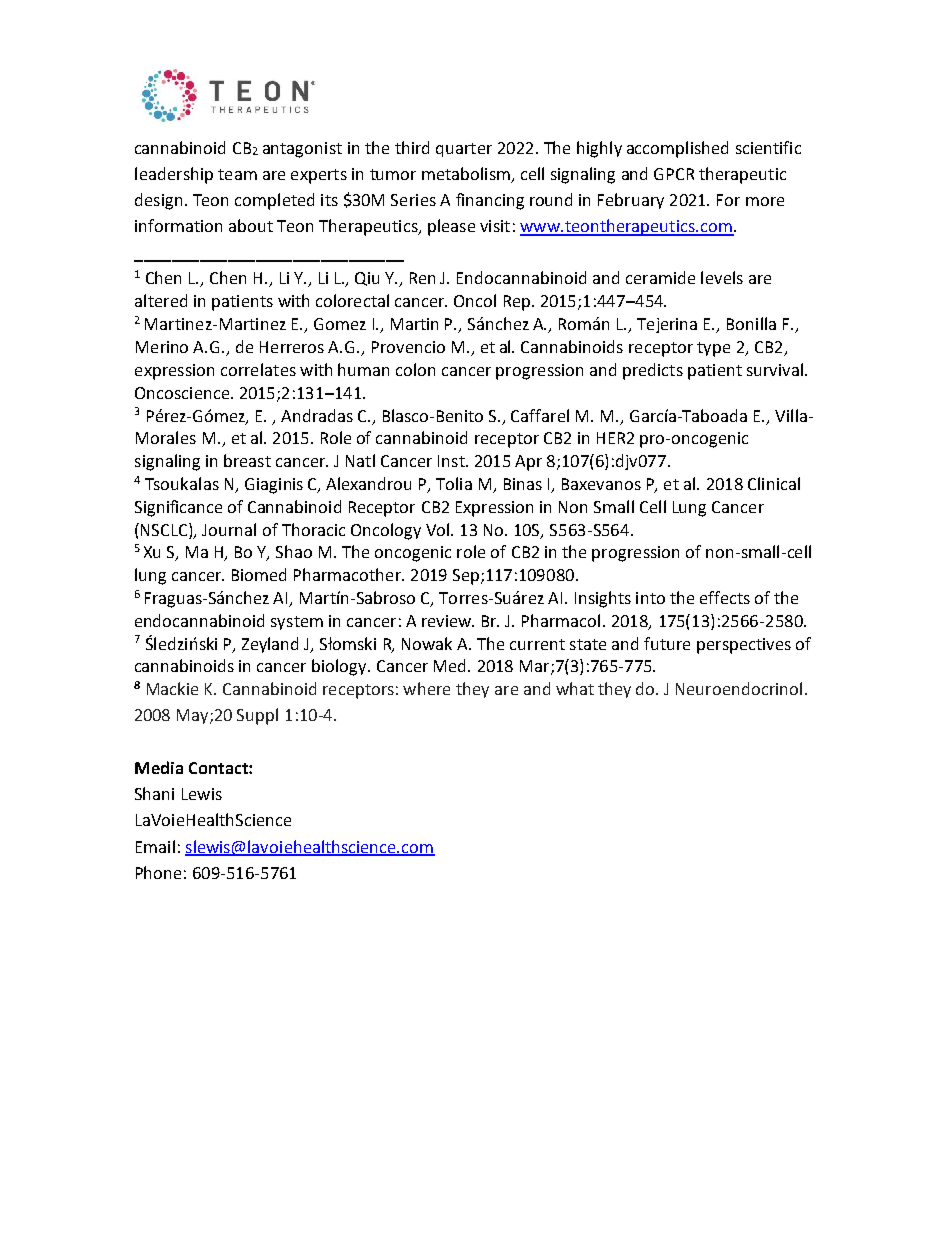 This screenshot has width=952, height=1233. What do you see at coordinates (237, 174) in the screenshot?
I see `team` at bounding box center [237, 174].
